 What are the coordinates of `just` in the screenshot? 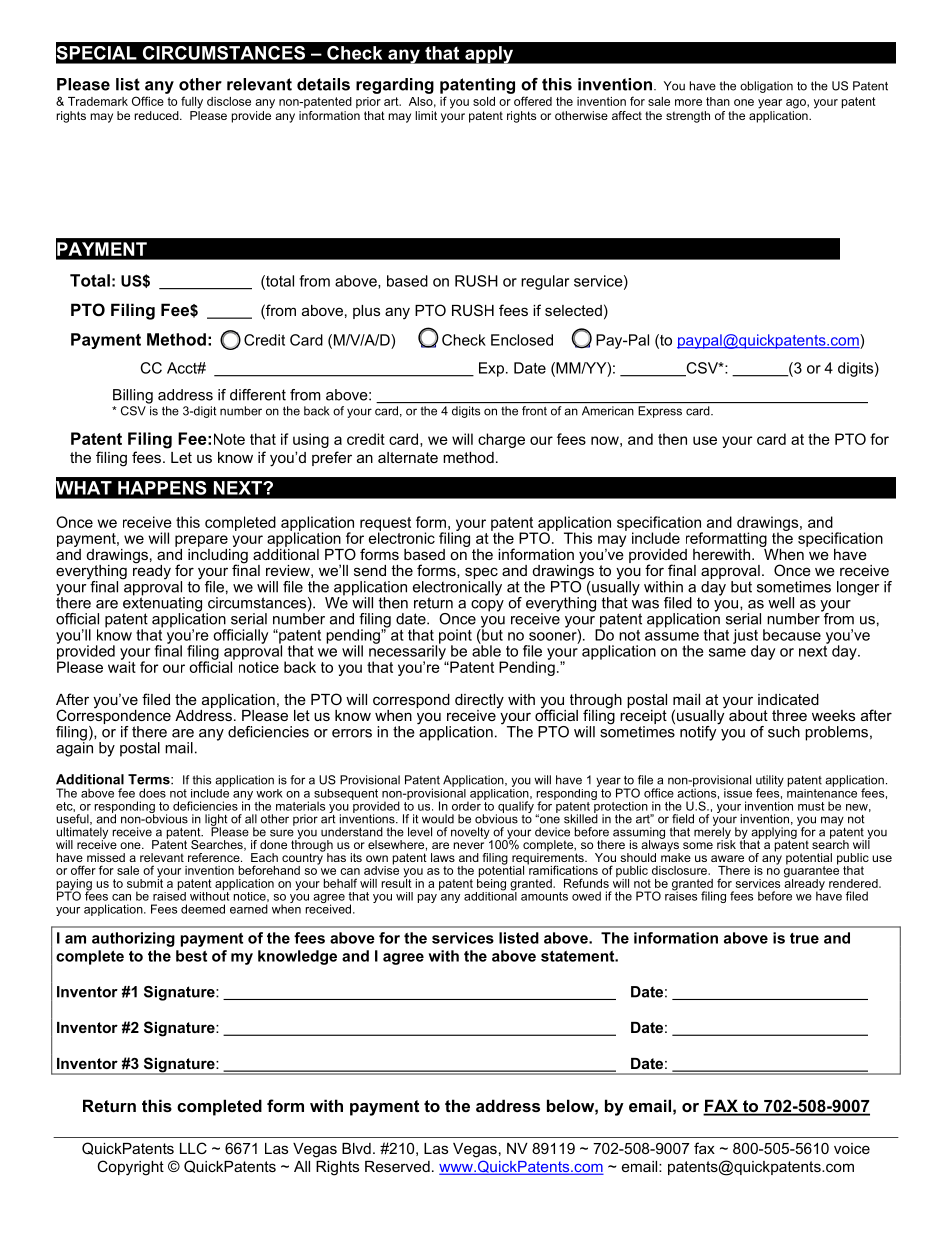 It's located at (745, 637).
